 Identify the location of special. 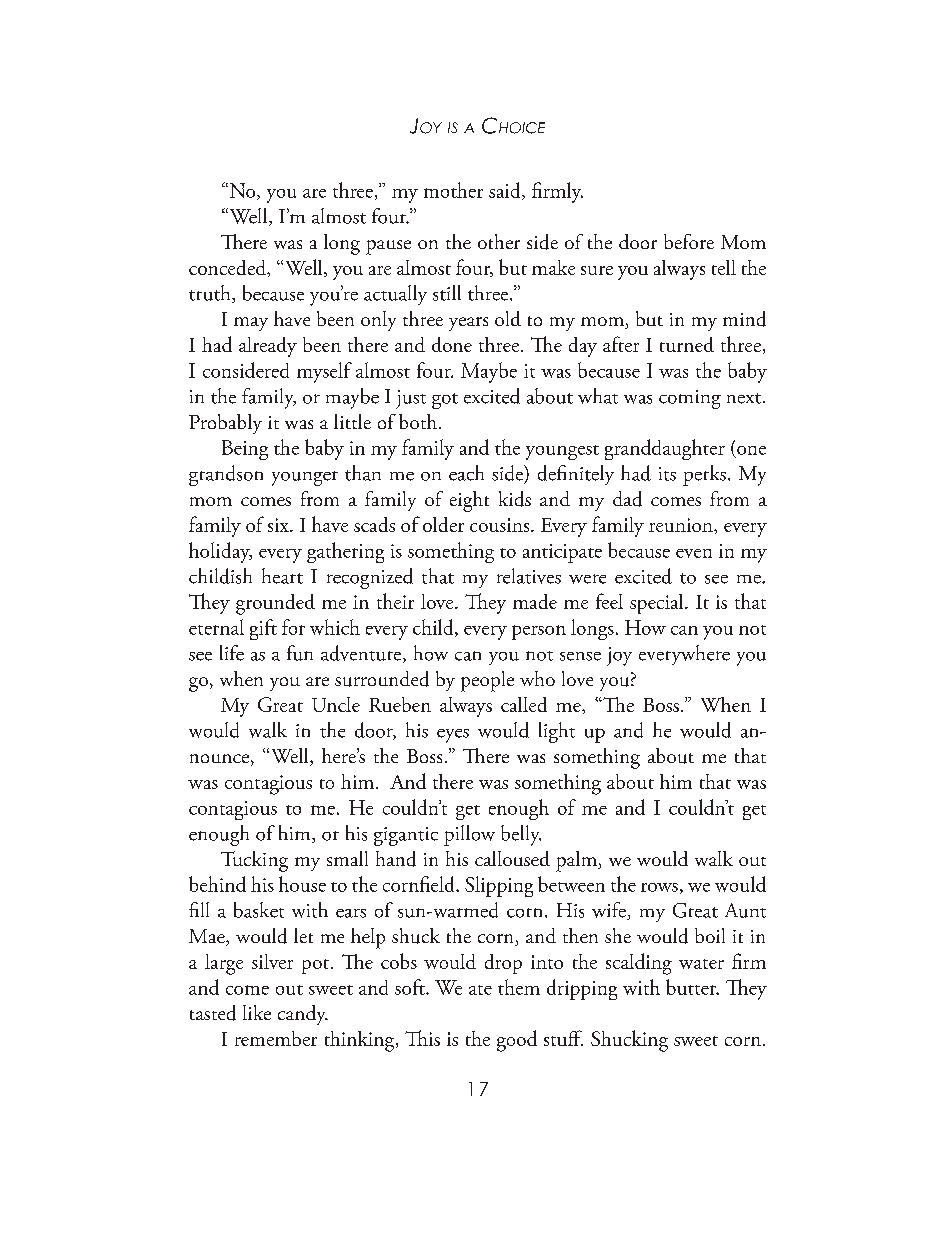
(658, 604).
